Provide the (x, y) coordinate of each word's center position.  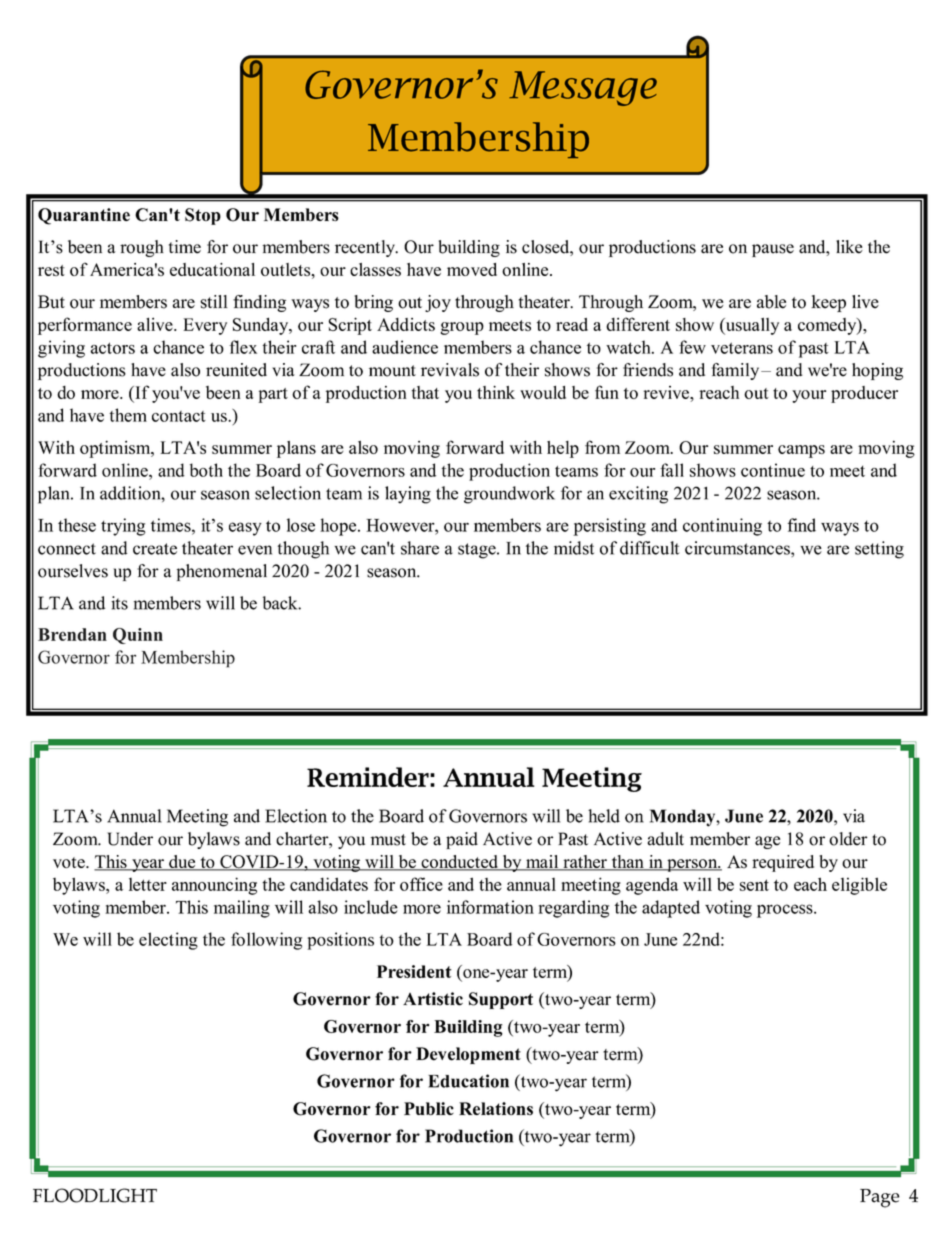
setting (879, 550)
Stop (203, 216)
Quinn (138, 636)
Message (583, 88)
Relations (496, 1109)
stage (478, 551)
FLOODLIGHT (95, 1195)
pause (773, 250)
